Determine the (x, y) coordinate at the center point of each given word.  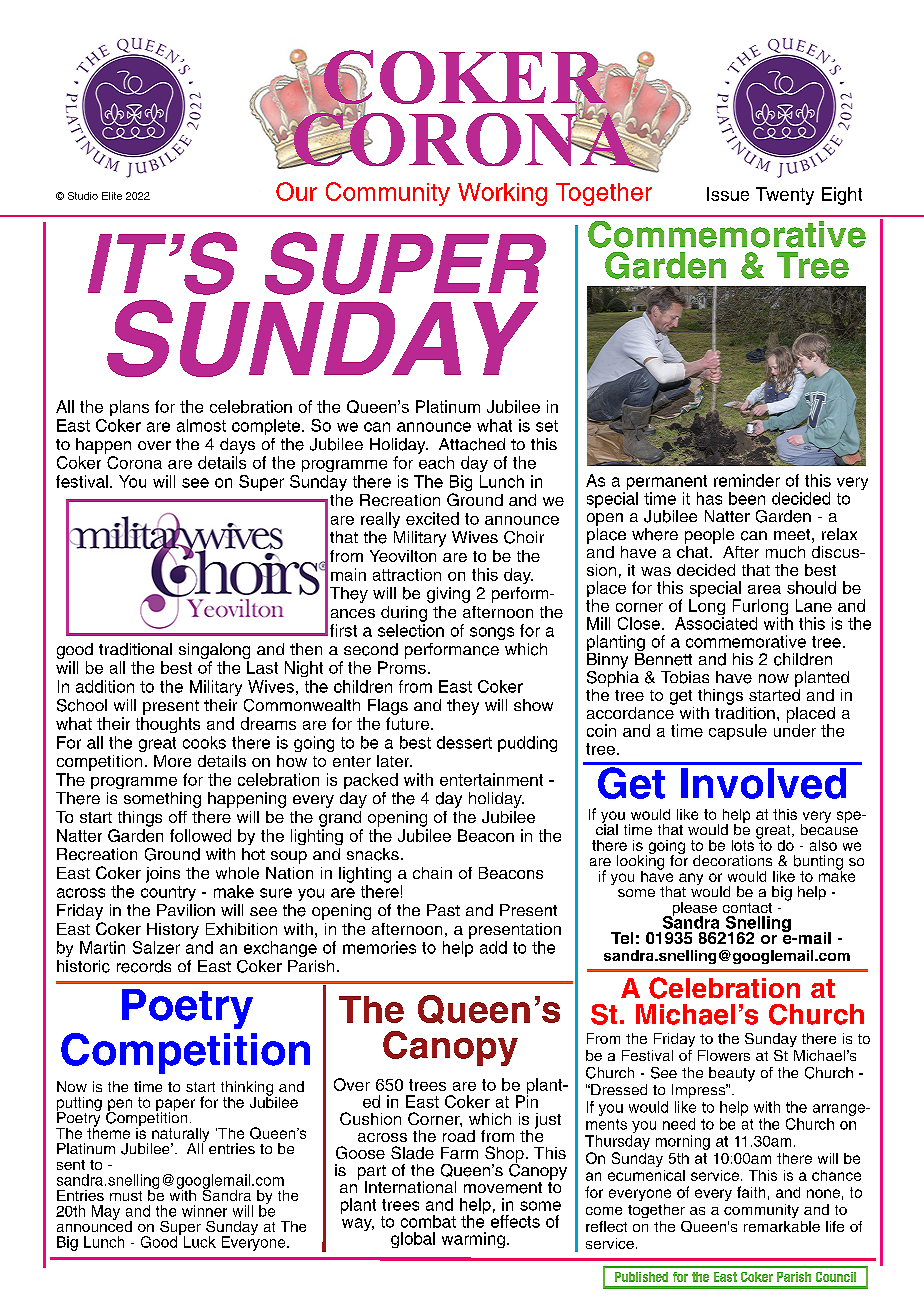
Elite (112, 196)
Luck (200, 1242)
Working (502, 194)
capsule (738, 732)
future (409, 723)
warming (473, 1240)
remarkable (782, 1226)
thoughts (168, 725)
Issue (728, 194)
